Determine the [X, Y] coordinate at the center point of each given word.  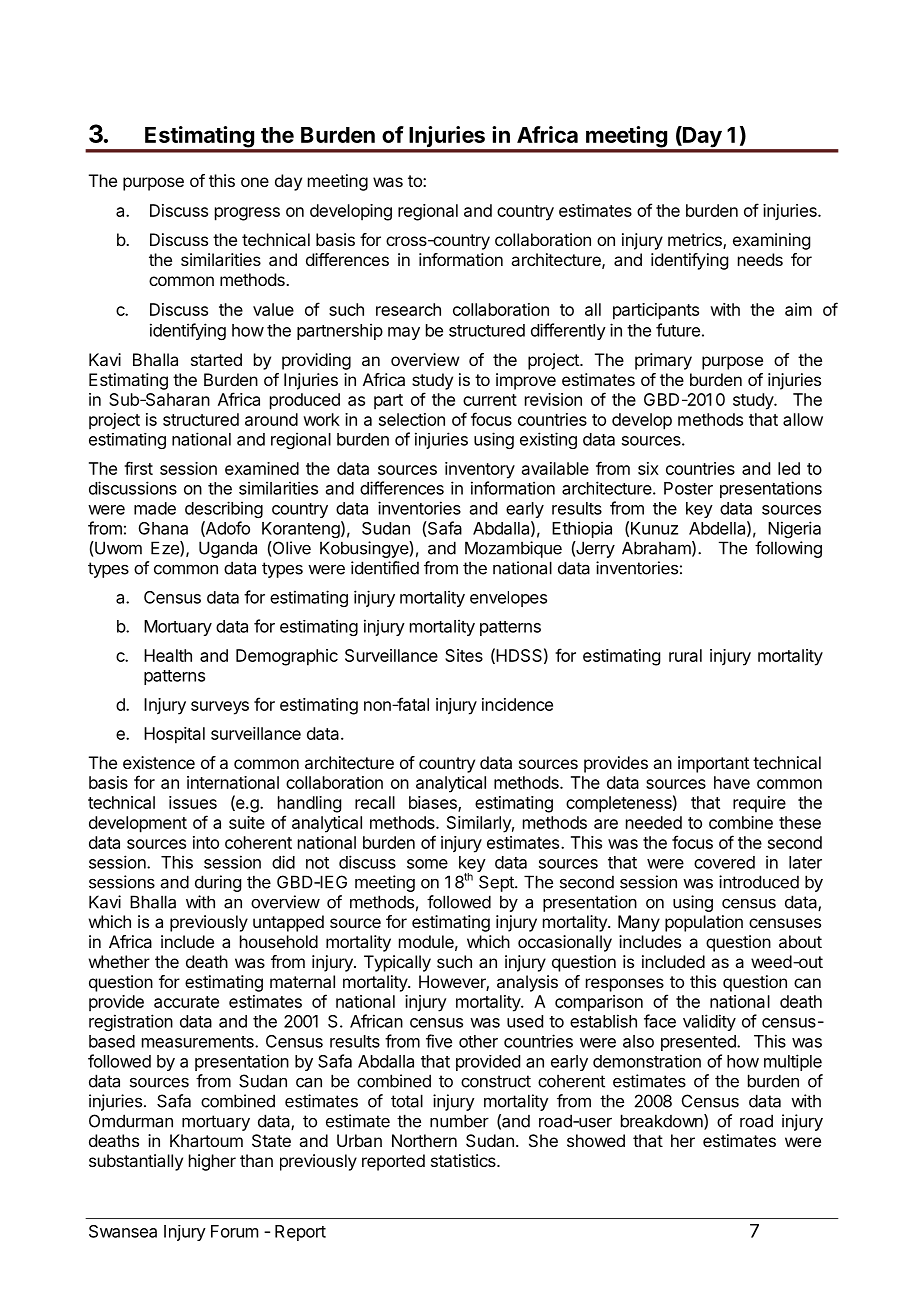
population [704, 923]
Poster [688, 488]
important [713, 764]
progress [247, 214]
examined [262, 468]
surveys [220, 708]
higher [212, 1162]
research [408, 309]
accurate [186, 1002]
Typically [397, 963]
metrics [696, 241]
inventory [480, 470]
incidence [517, 704]
